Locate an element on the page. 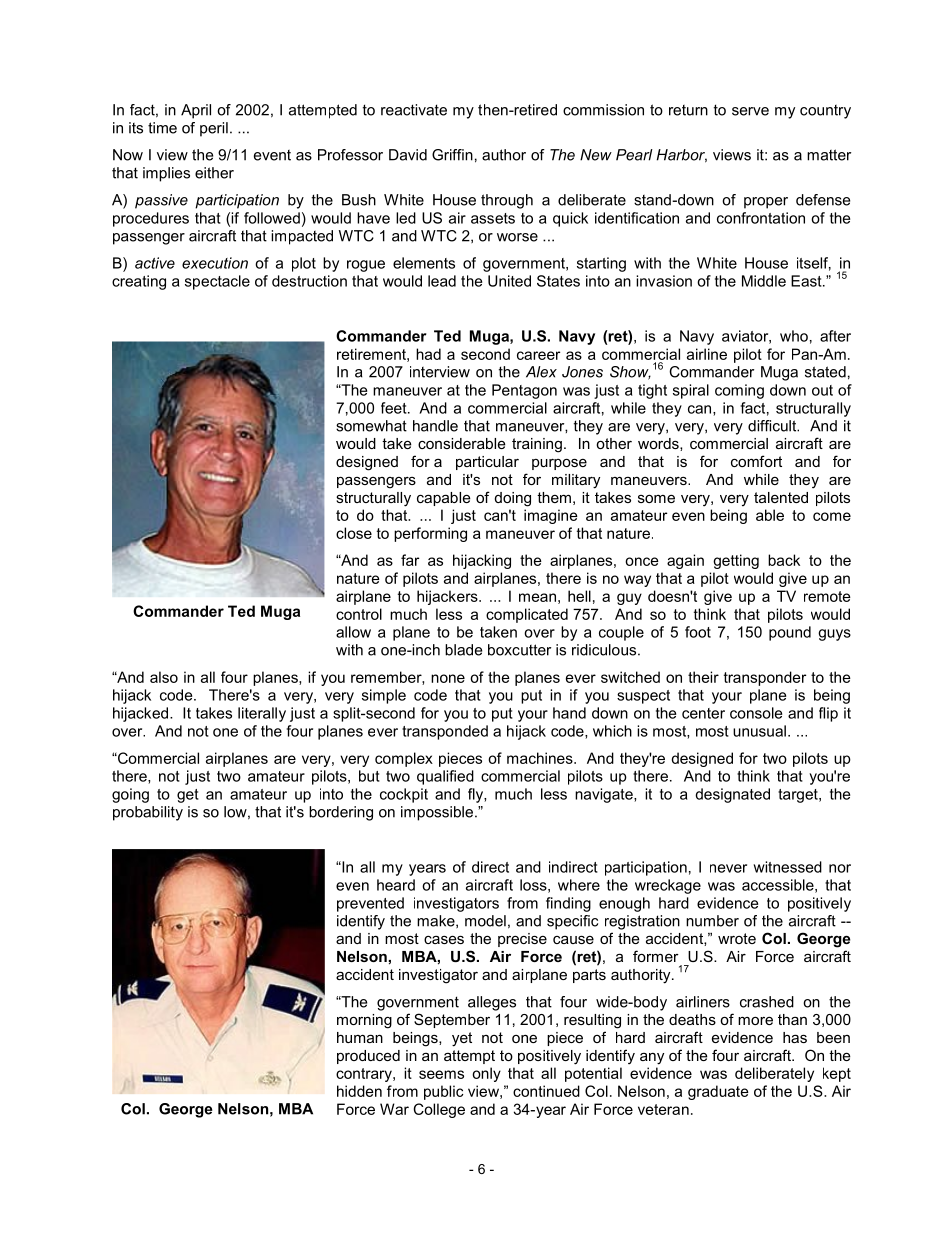 This page has width=952, height=1233. particular is located at coordinates (487, 463).
